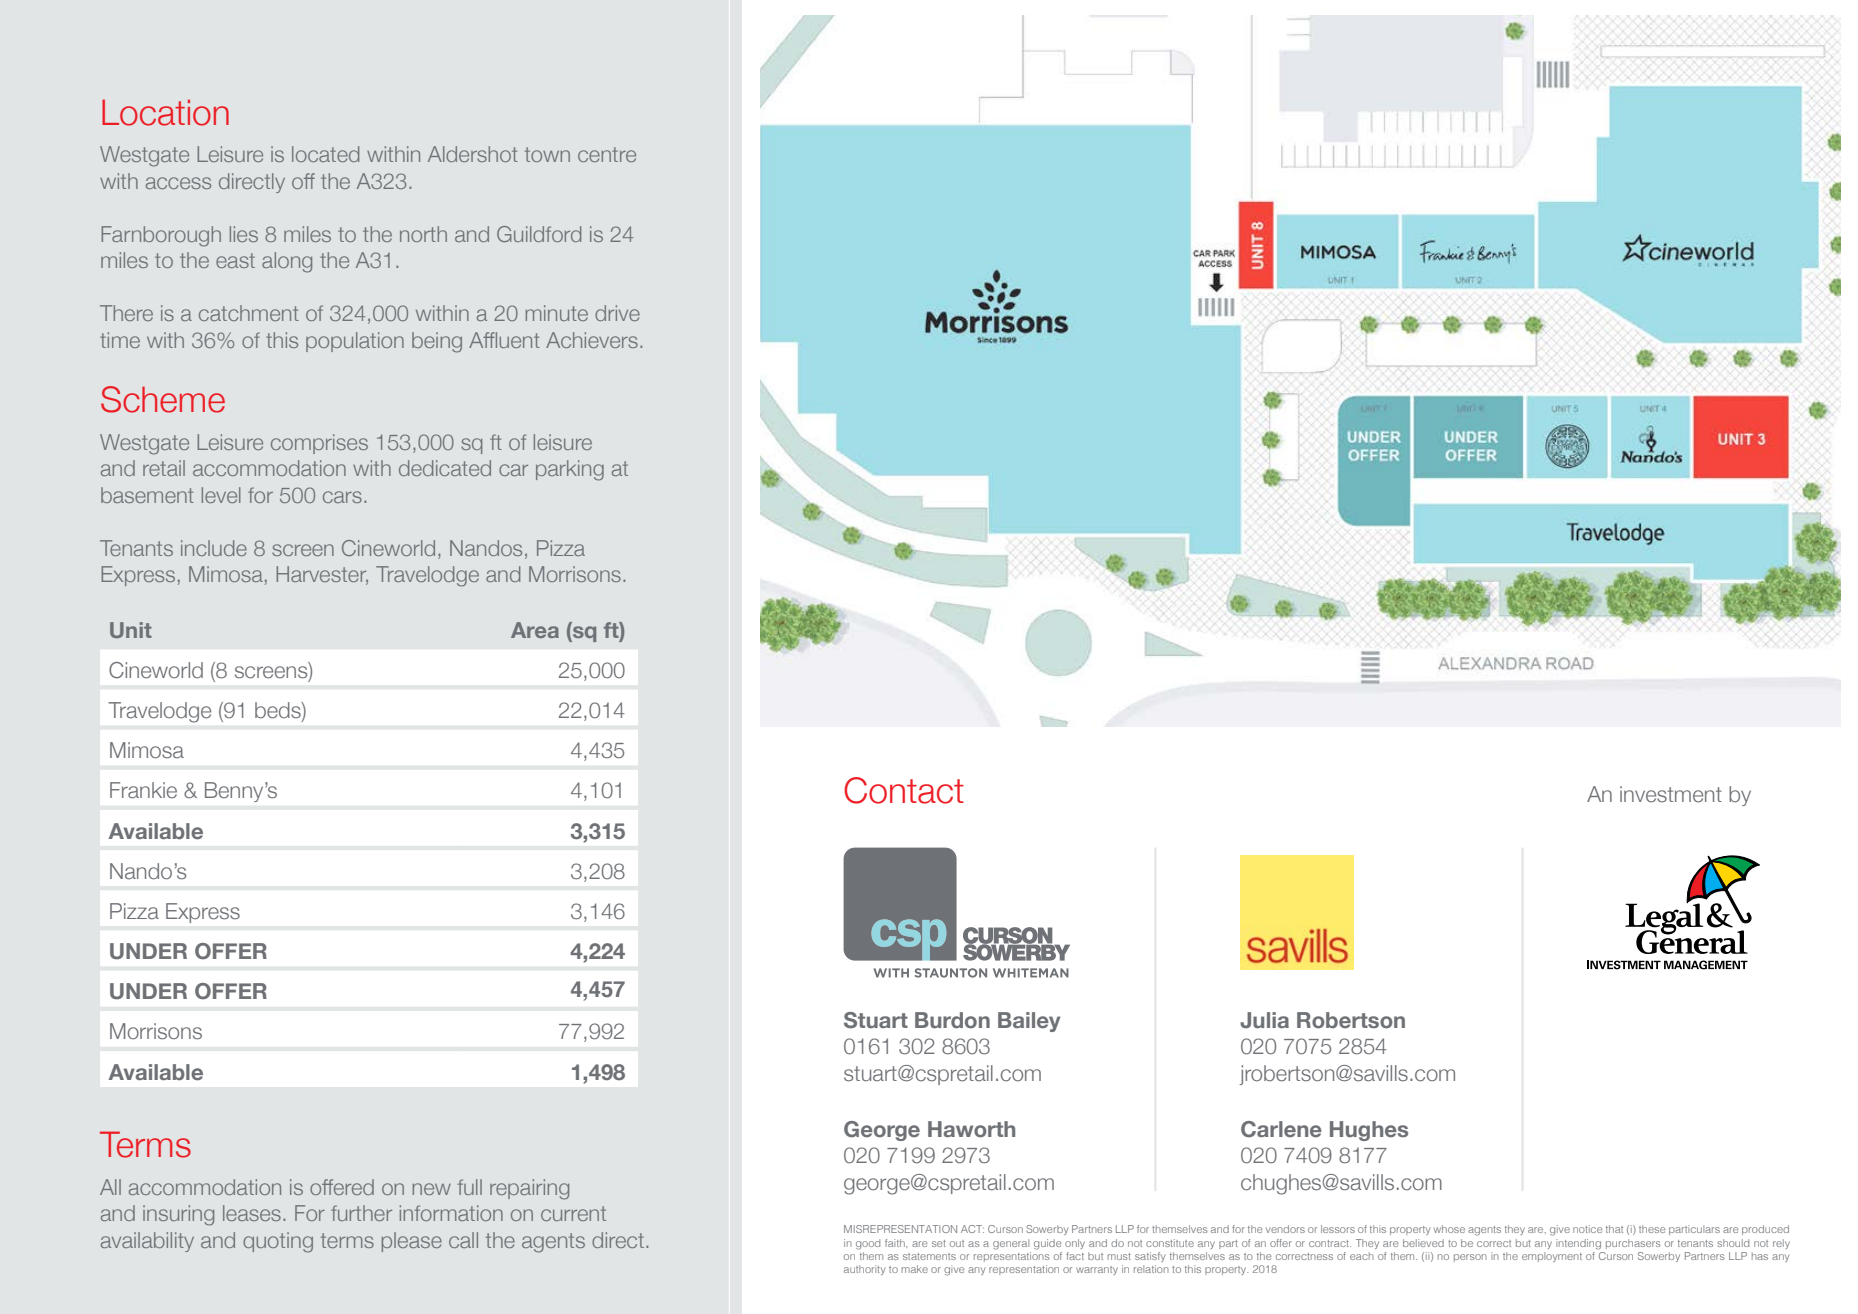  What do you see at coordinates (131, 630) in the screenshot?
I see `Unit` at bounding box center [131, 630].
